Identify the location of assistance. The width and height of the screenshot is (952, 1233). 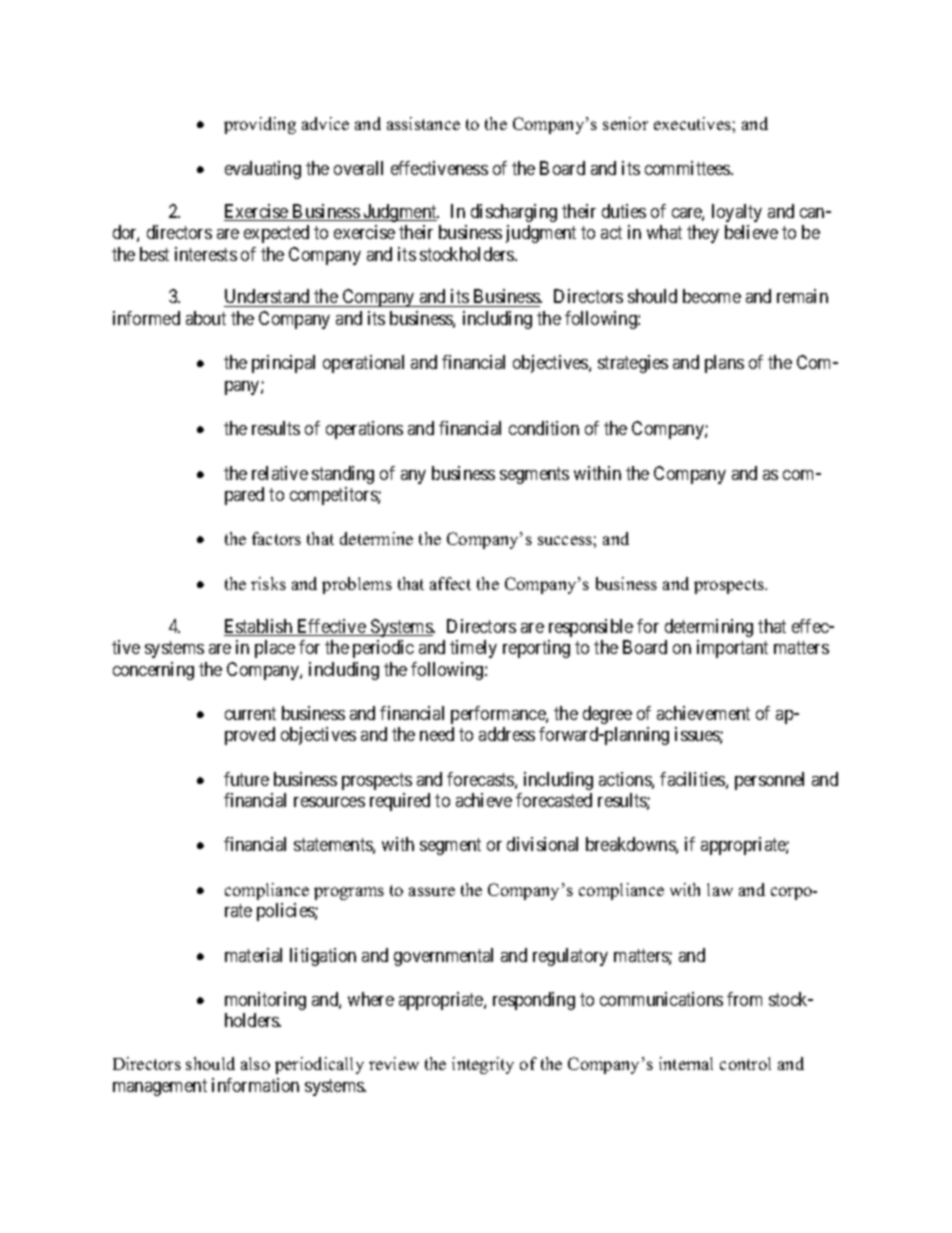
(423, 123).
